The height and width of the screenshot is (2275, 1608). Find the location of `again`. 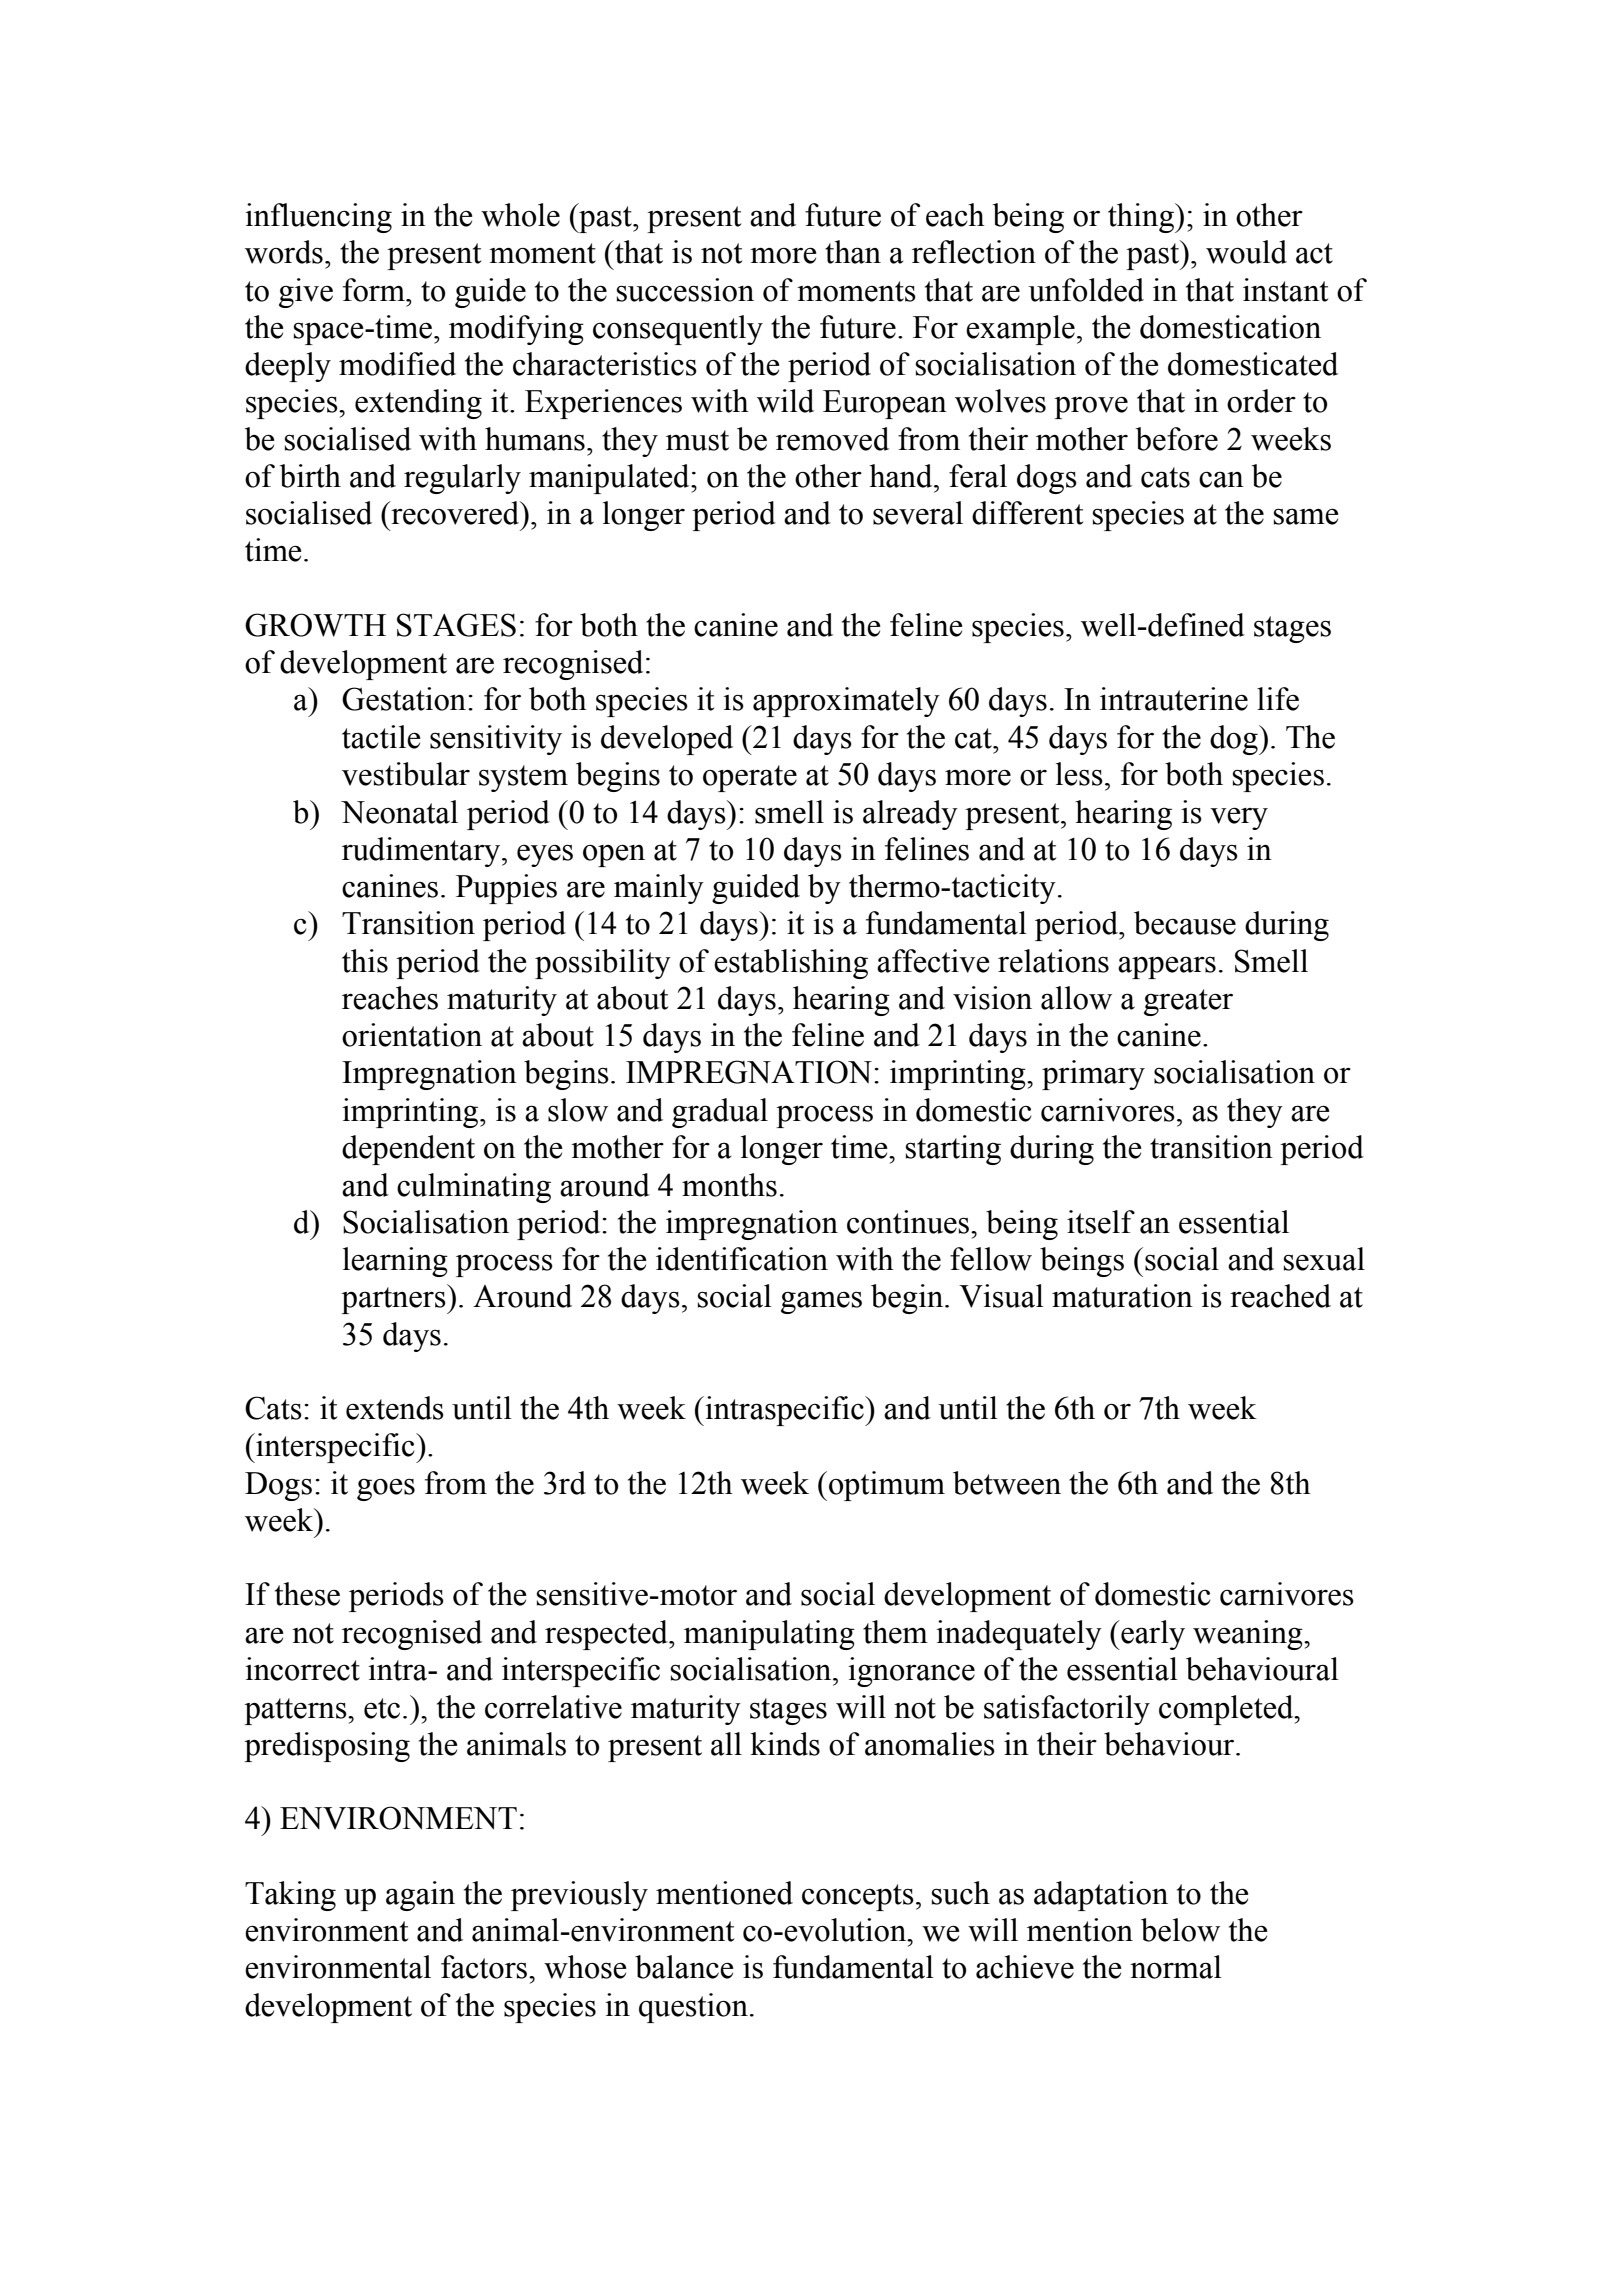

again is located at coordinates (420, 1896).
